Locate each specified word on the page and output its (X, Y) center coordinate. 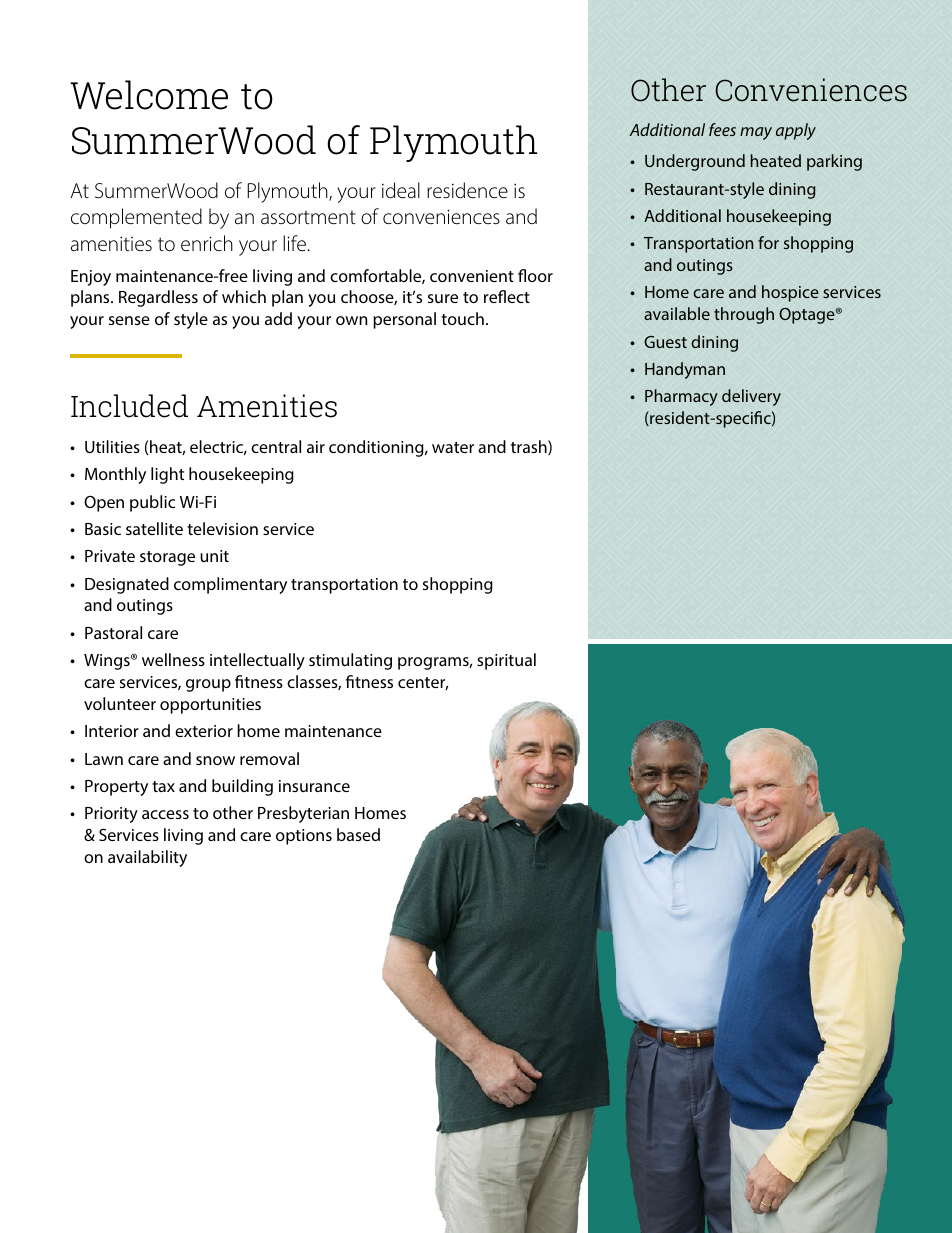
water (453, 447)
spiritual (506, 661)
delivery (751, 397)
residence (467, 190)
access (165, 814)
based (358, 834)
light (167, 475)
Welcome (149, 95)
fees (722, 129)
